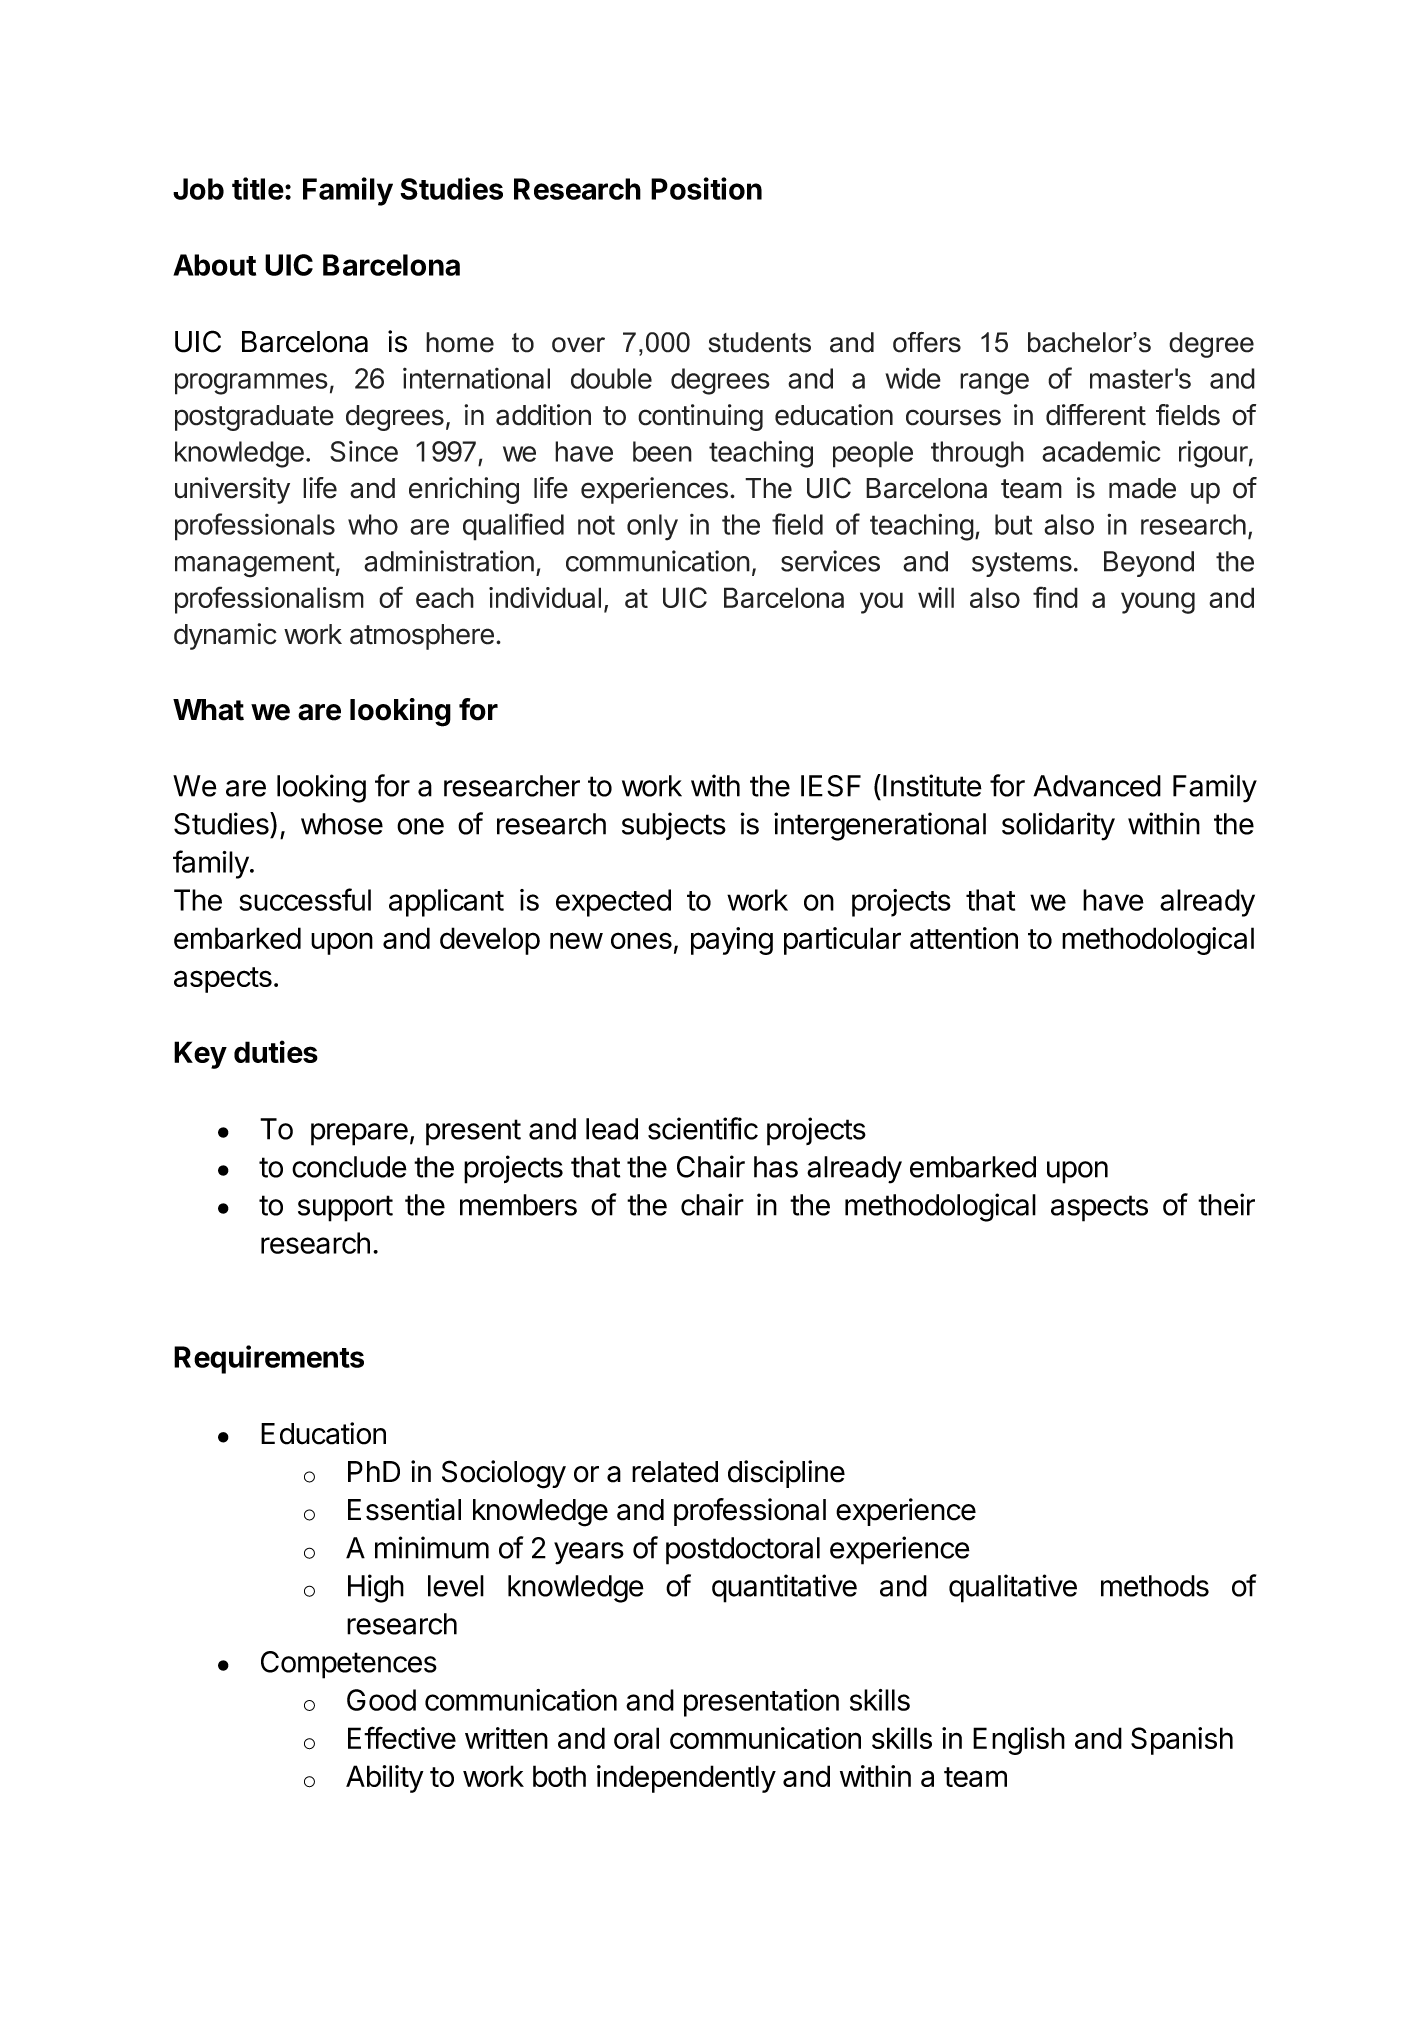 The image size is (1428, 2021). Describe the element at coordinates (674, 826) in the screenshot. I see `subjects` at that location.
